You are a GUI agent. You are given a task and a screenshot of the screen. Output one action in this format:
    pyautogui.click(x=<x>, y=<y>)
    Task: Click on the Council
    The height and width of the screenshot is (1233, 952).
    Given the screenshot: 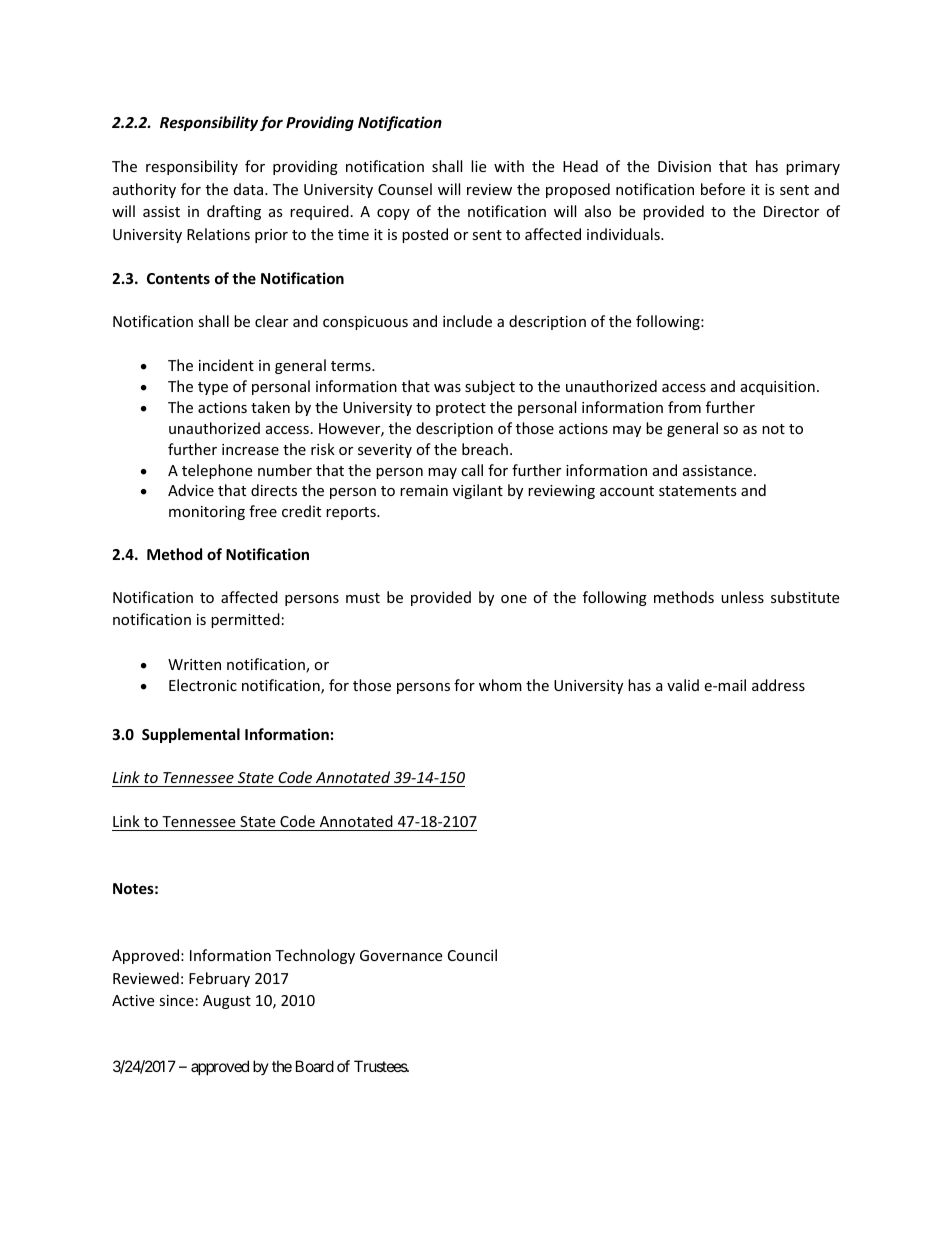 What is the action you would take?
    pyautogui.click(x=472, y=955)
